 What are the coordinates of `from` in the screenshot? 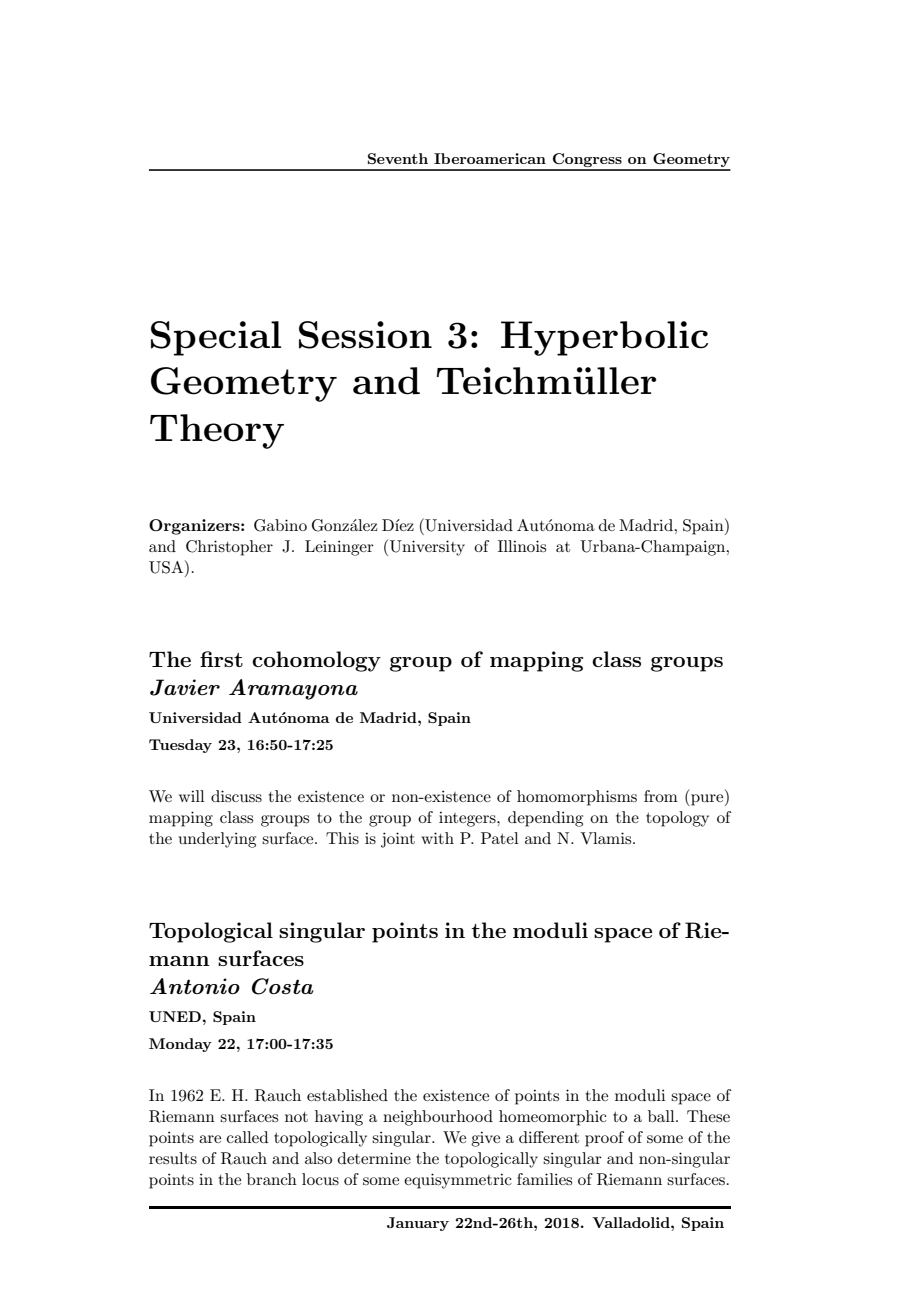 It's located at (661, 796).
